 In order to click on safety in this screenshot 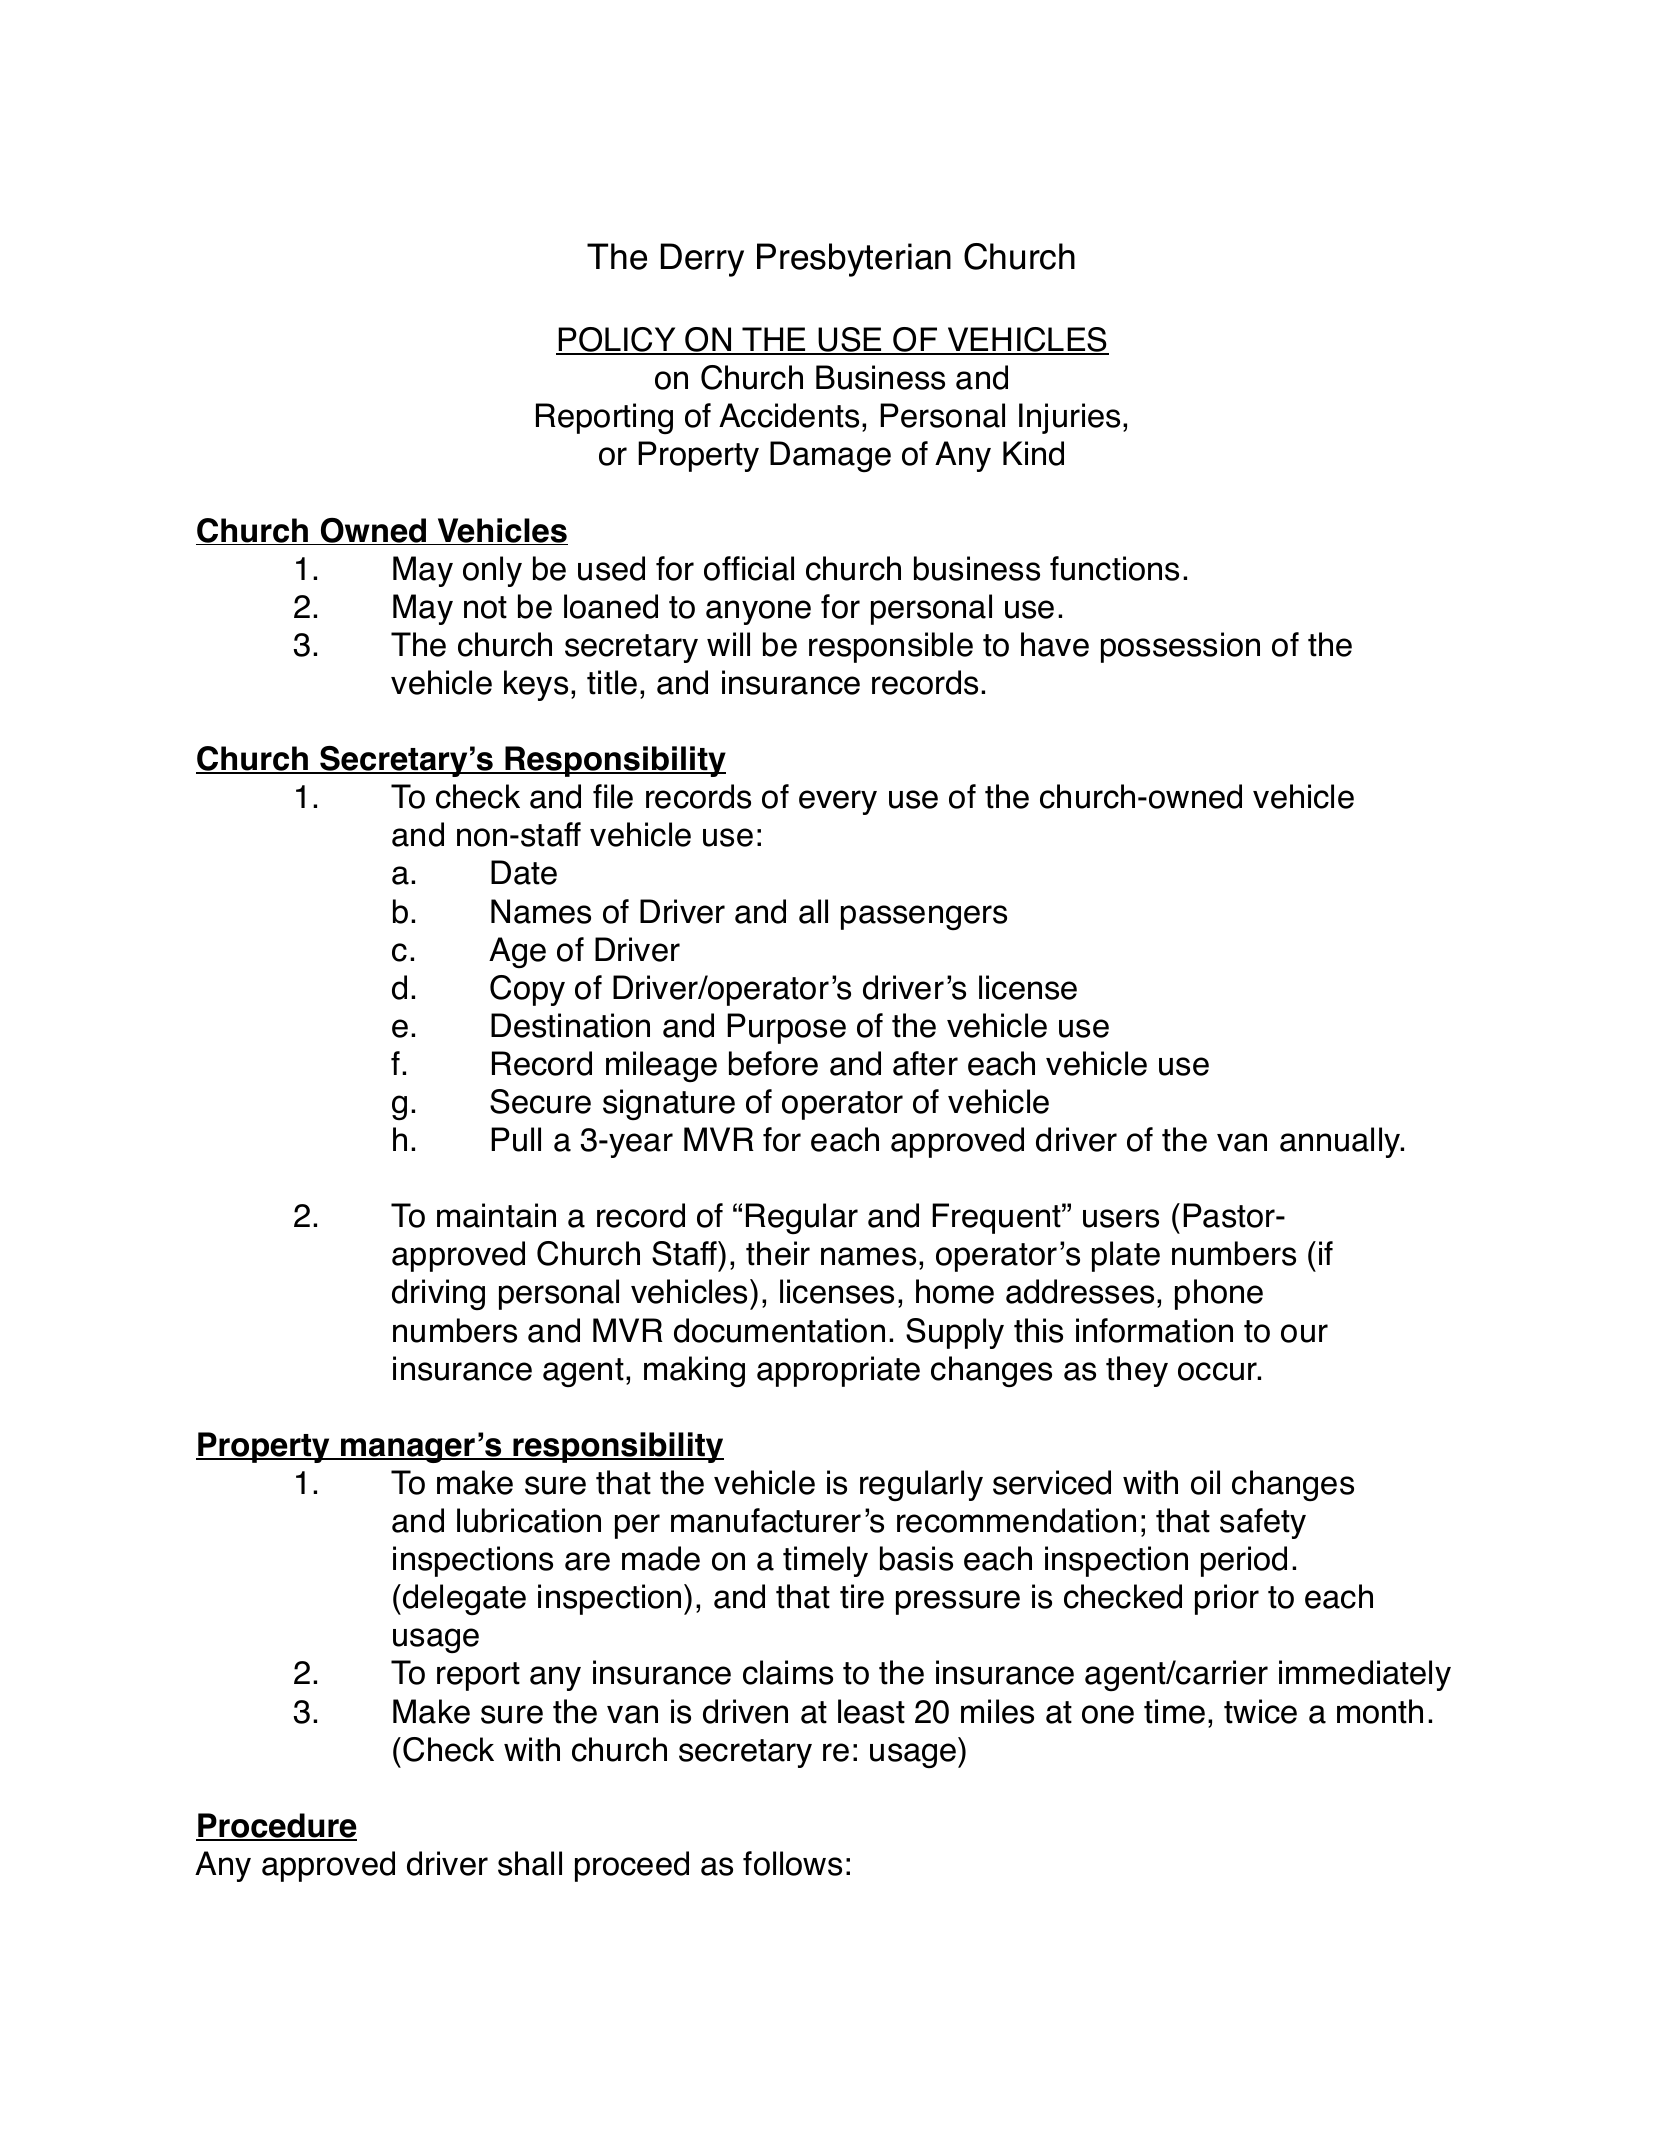, I will do `click(1263, 1523)`.
